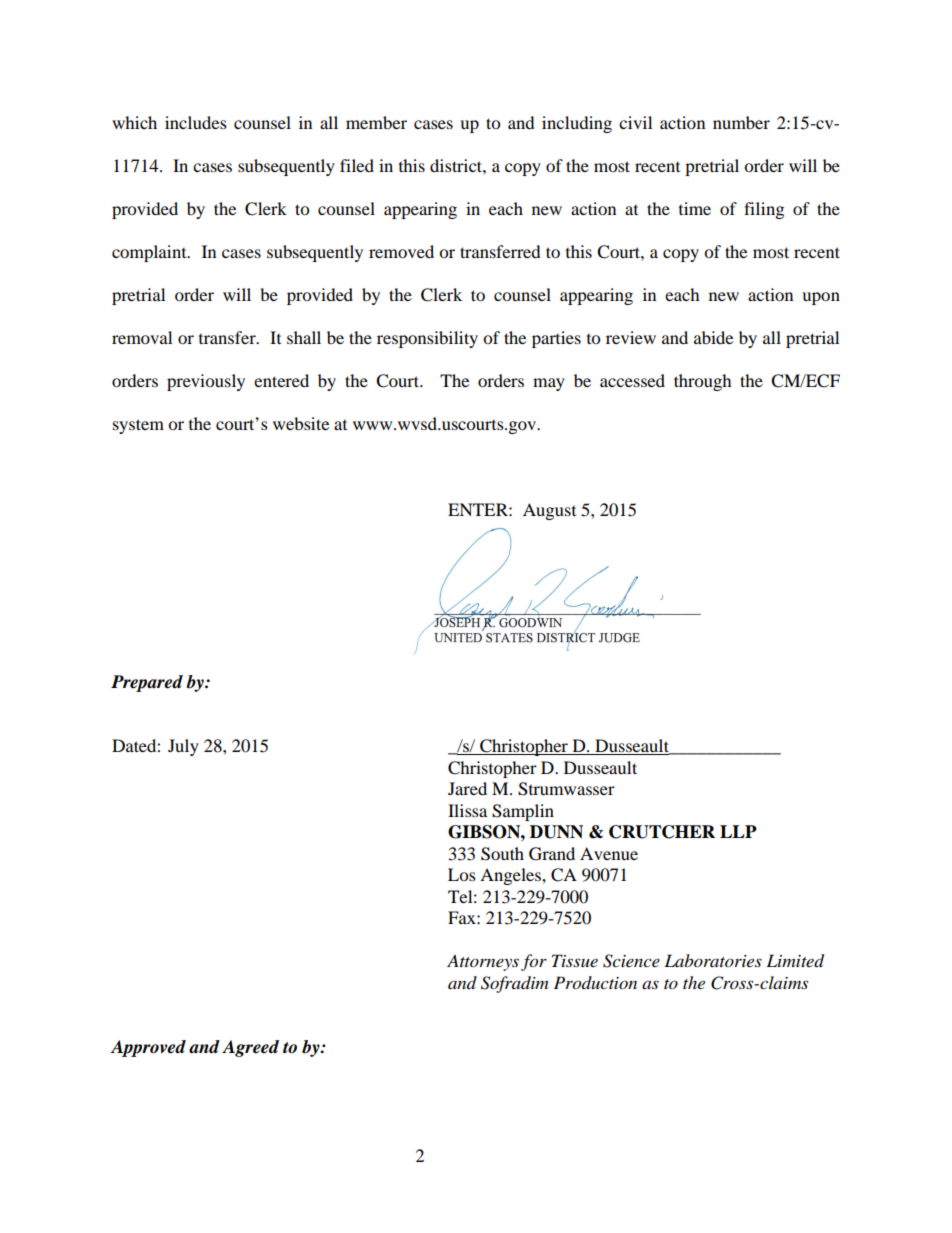 The image size is (952, 1233). What do you see at coordinates (703, 382) in the screenshot?
I see `through` at bounding box center [703, 382].
